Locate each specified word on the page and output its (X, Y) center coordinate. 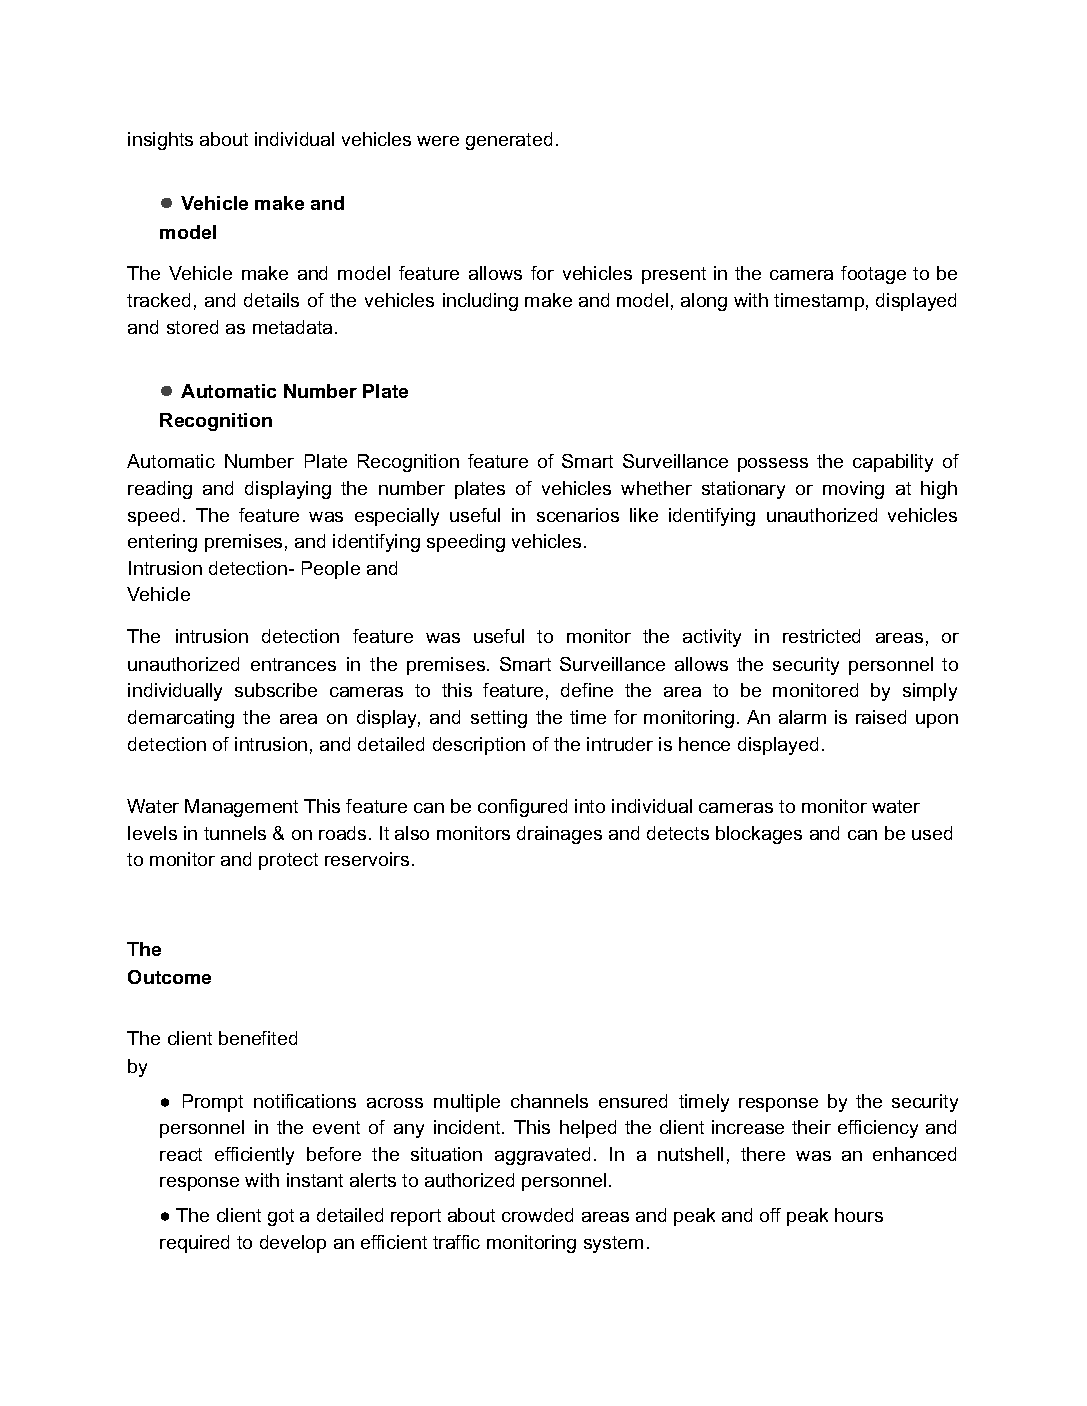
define (587, 690)
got (281, 1217)
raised (881, 717)
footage (873, 275)
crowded (537, 1215)
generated (509, 141)
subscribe (276, 690)
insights (160, 141)
